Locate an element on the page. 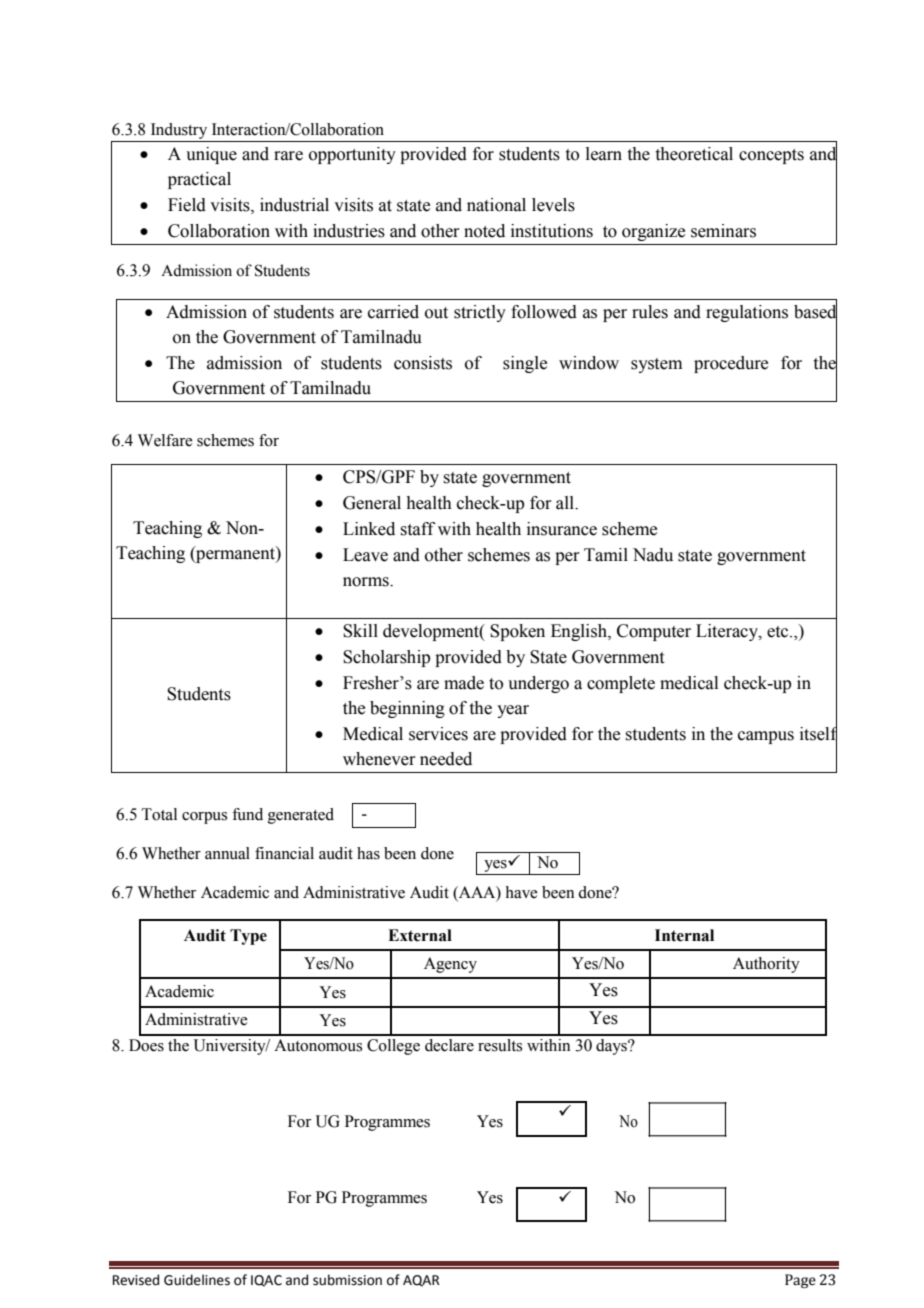 This image has height=1308, width=924. Guidelines is located at coordinates (197, 1280).
